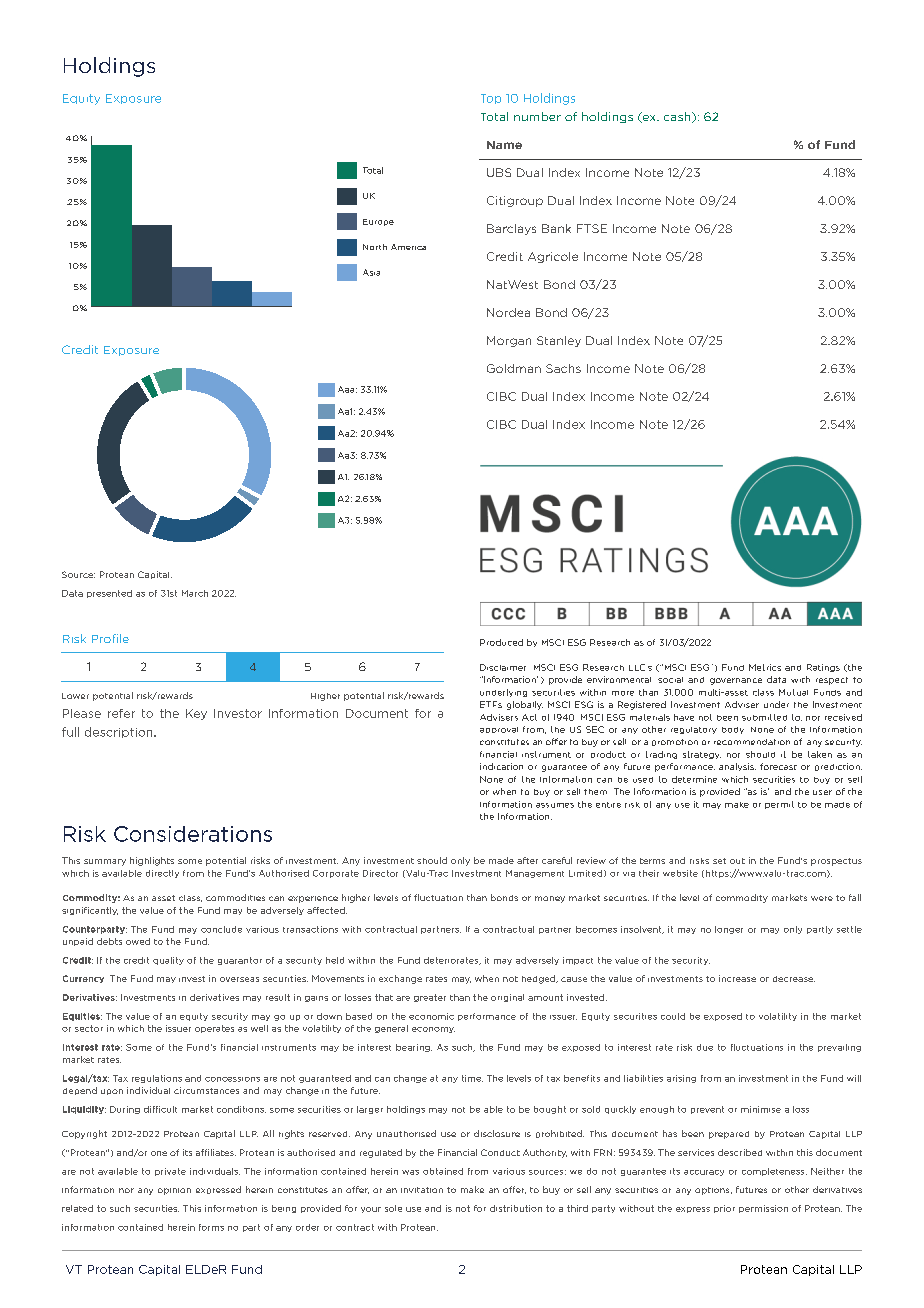 This screenshot has height=1308, width=924. Describe the element at coordinates (504, 145) in the screenshot. I see `Name` at that location.
